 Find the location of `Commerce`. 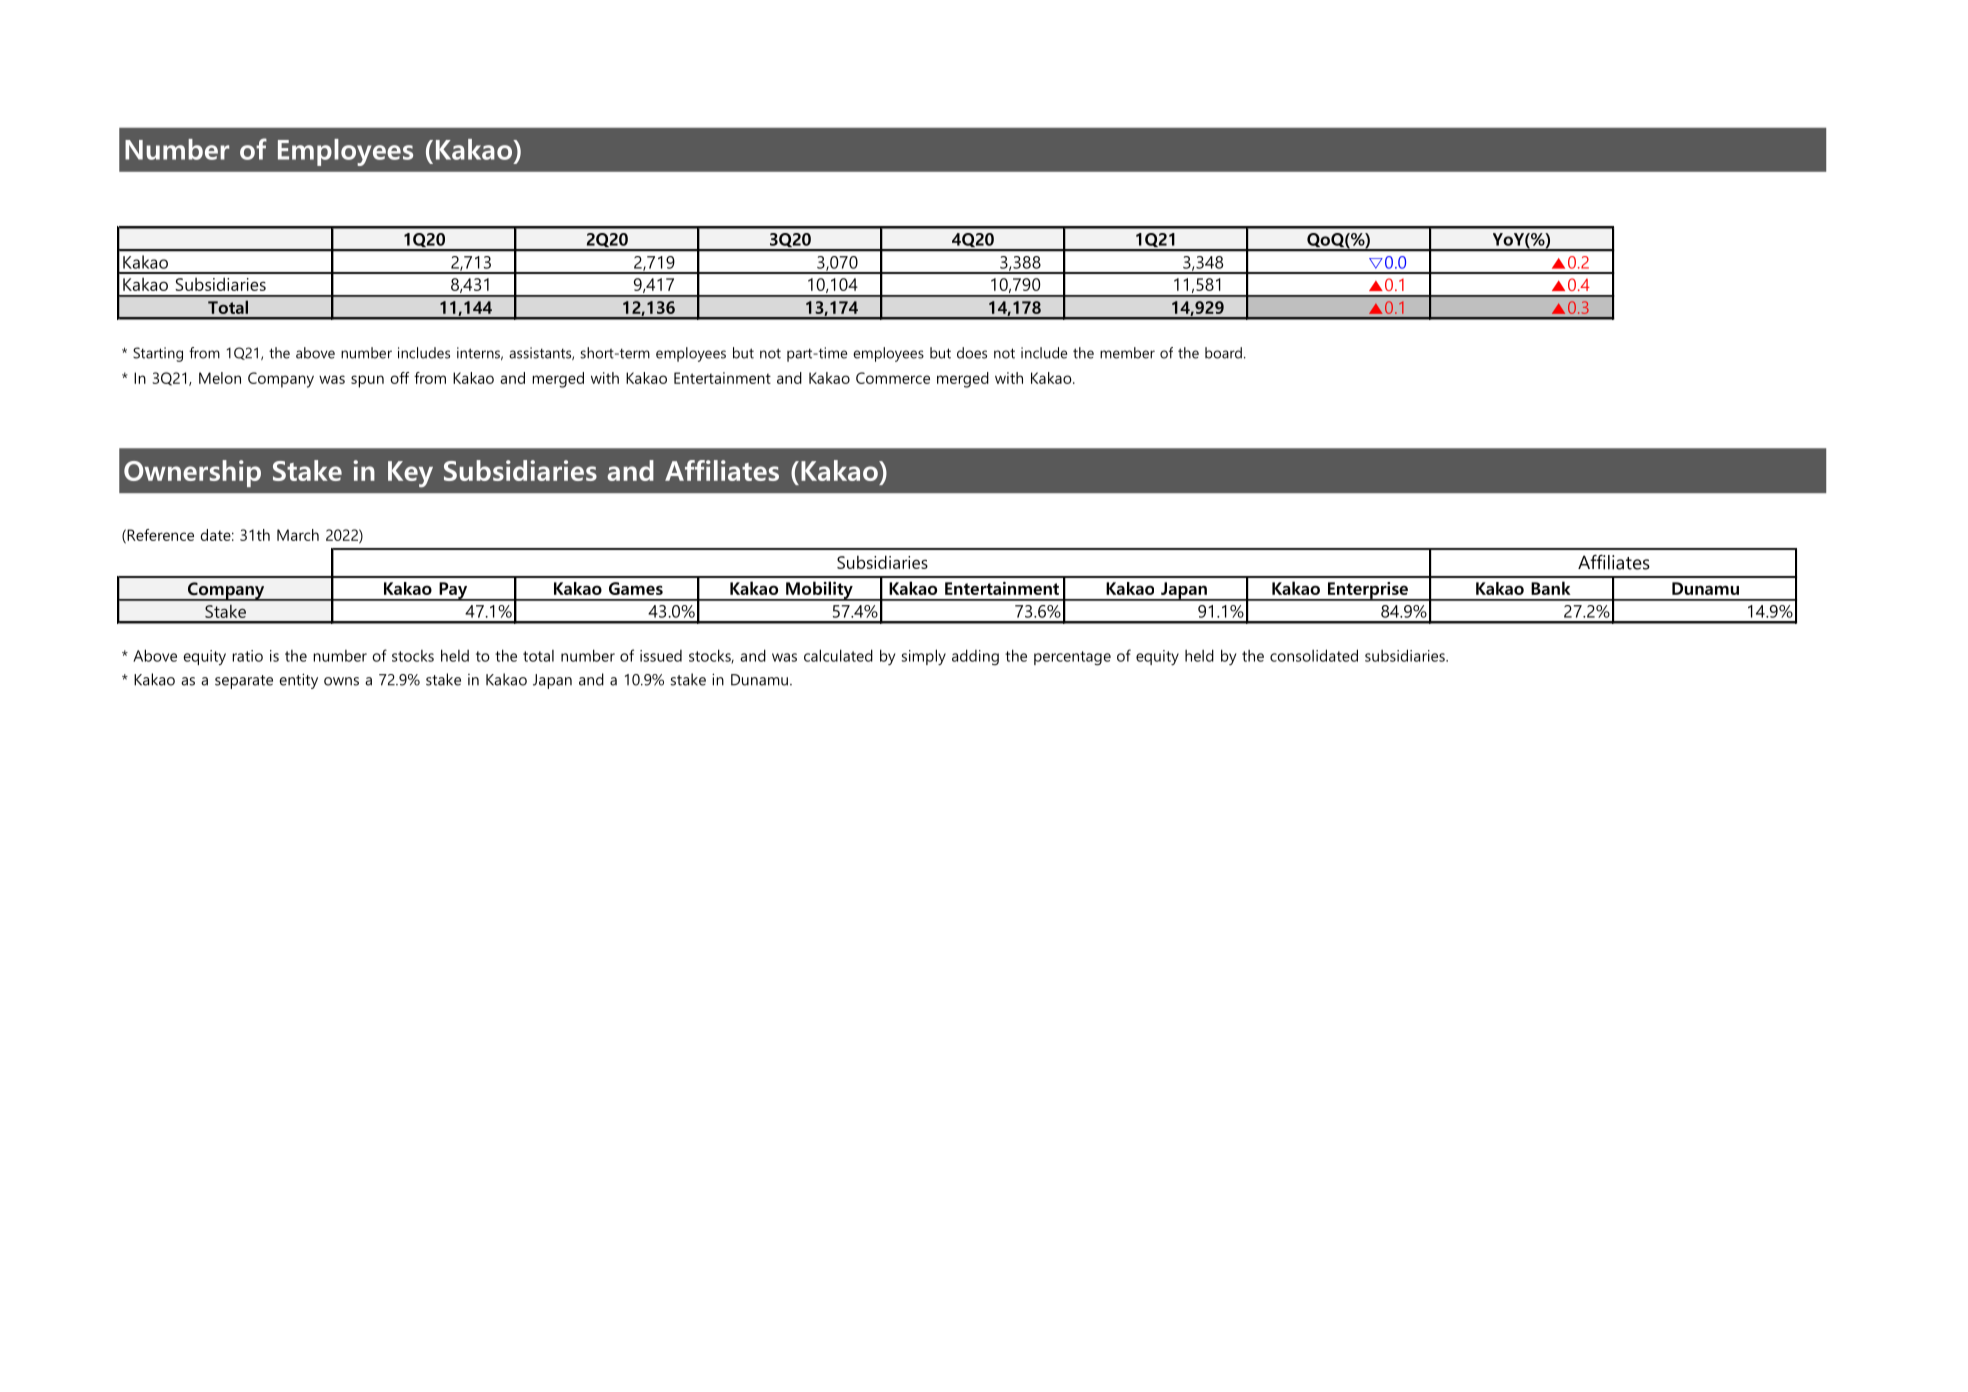

Commerce is located at coordinates (893, 378).
